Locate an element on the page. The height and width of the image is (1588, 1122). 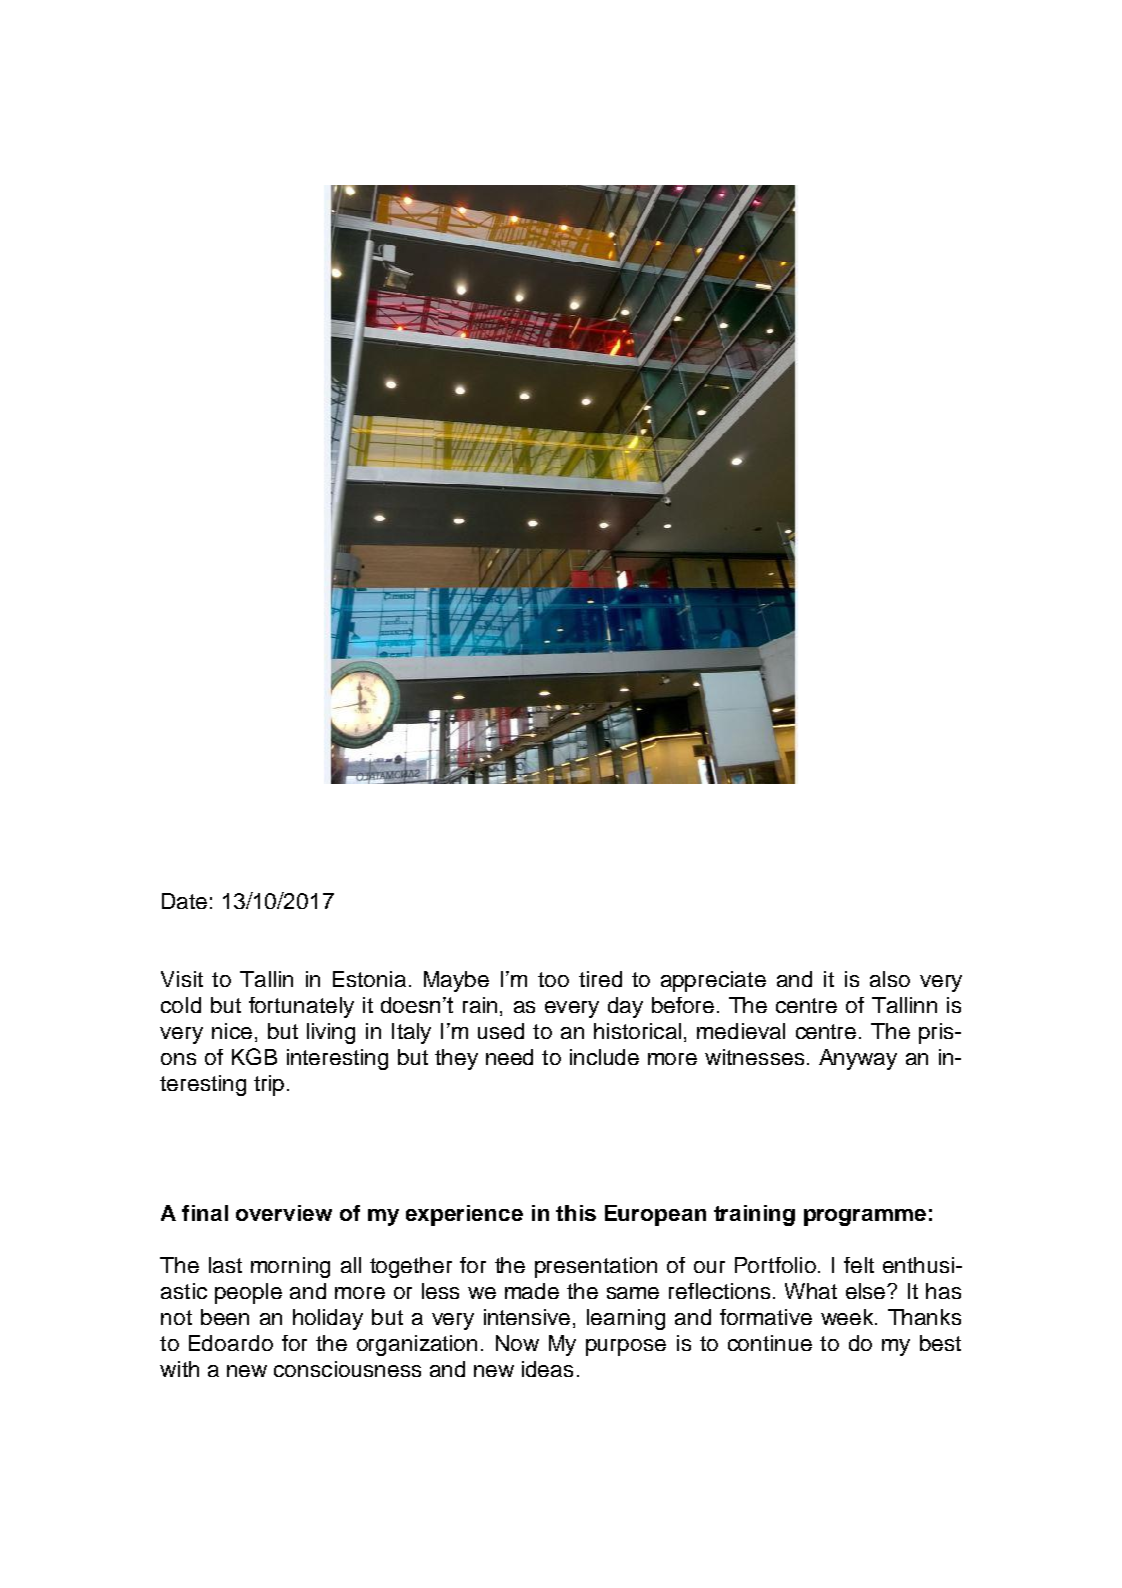
overview is located at coordinates (284, 1213).
